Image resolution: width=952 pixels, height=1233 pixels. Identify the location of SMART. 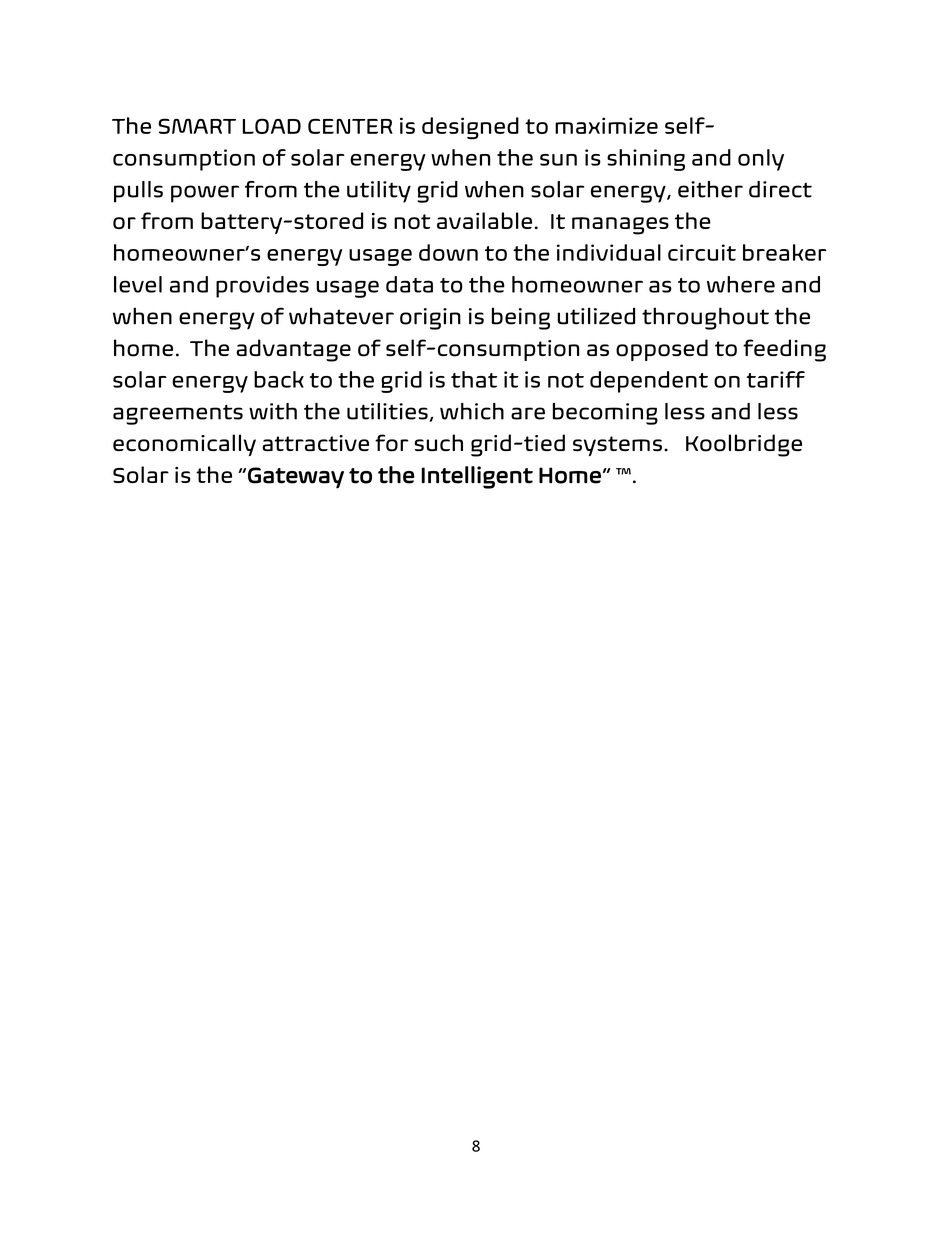
(197, 126).
